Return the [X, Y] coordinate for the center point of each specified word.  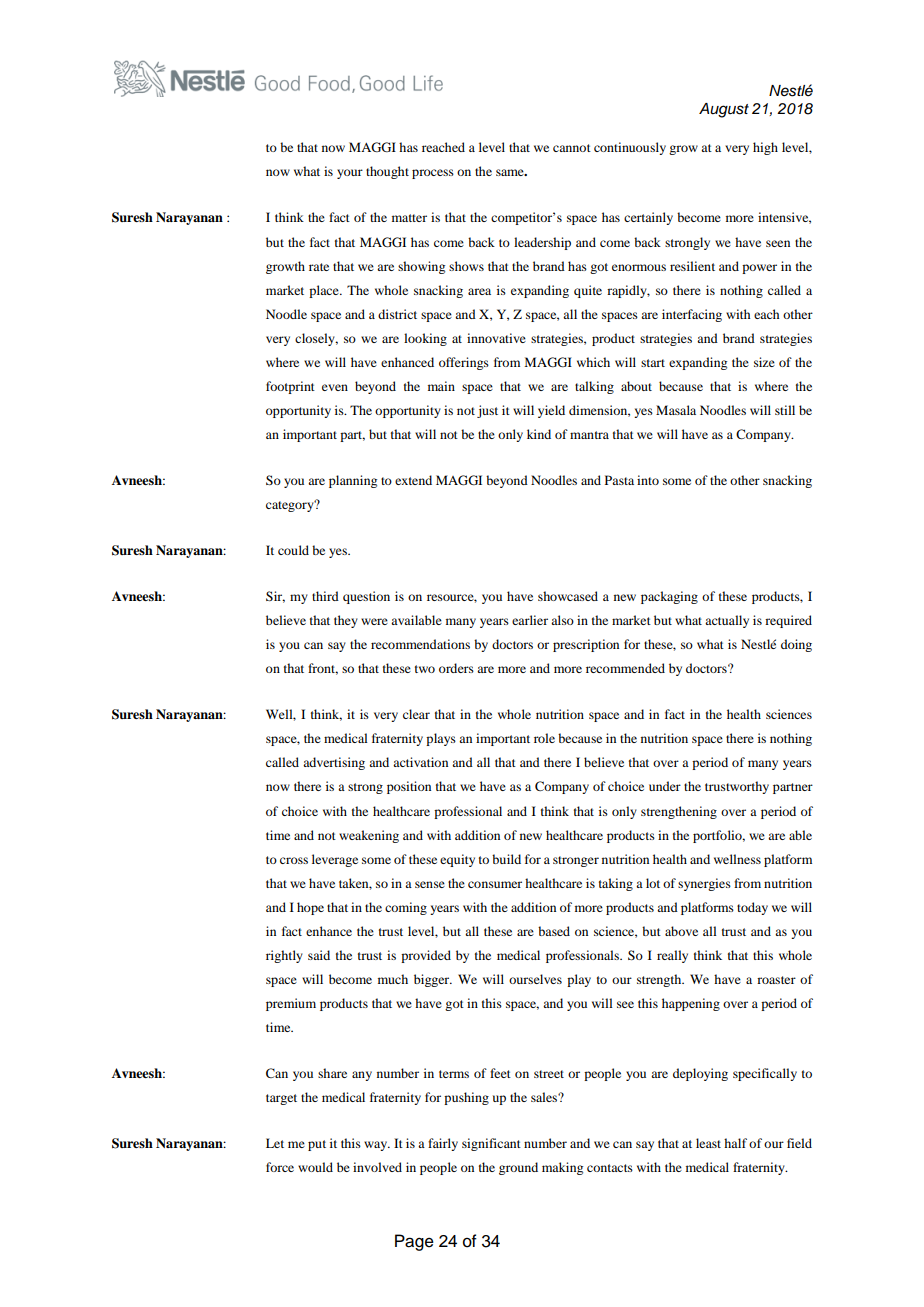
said [319, 955]
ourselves [535, 979]
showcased [568, 596]
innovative [496, 338]
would [315, 1167]
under [665, 786]
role [544, 738]
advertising [334, 763]
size [764, 362]
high [765, 148]
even [335, 387]
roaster [776, 980]
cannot [572, 148]
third [325, 596]
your [350, 174]
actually [727, 621]
